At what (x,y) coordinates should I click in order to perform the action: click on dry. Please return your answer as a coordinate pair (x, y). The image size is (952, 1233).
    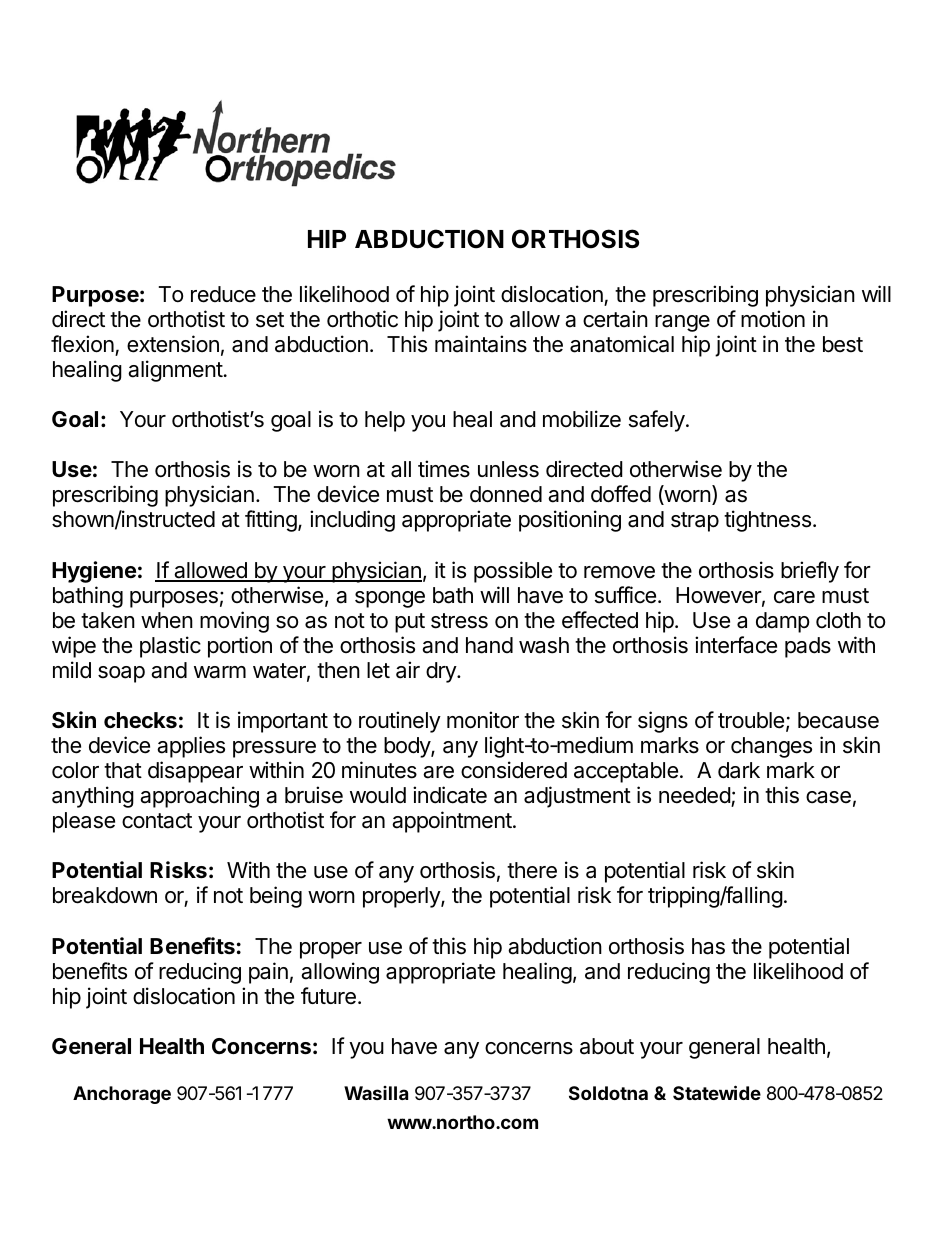
    Looking at the image, I should click on (442, 672).
